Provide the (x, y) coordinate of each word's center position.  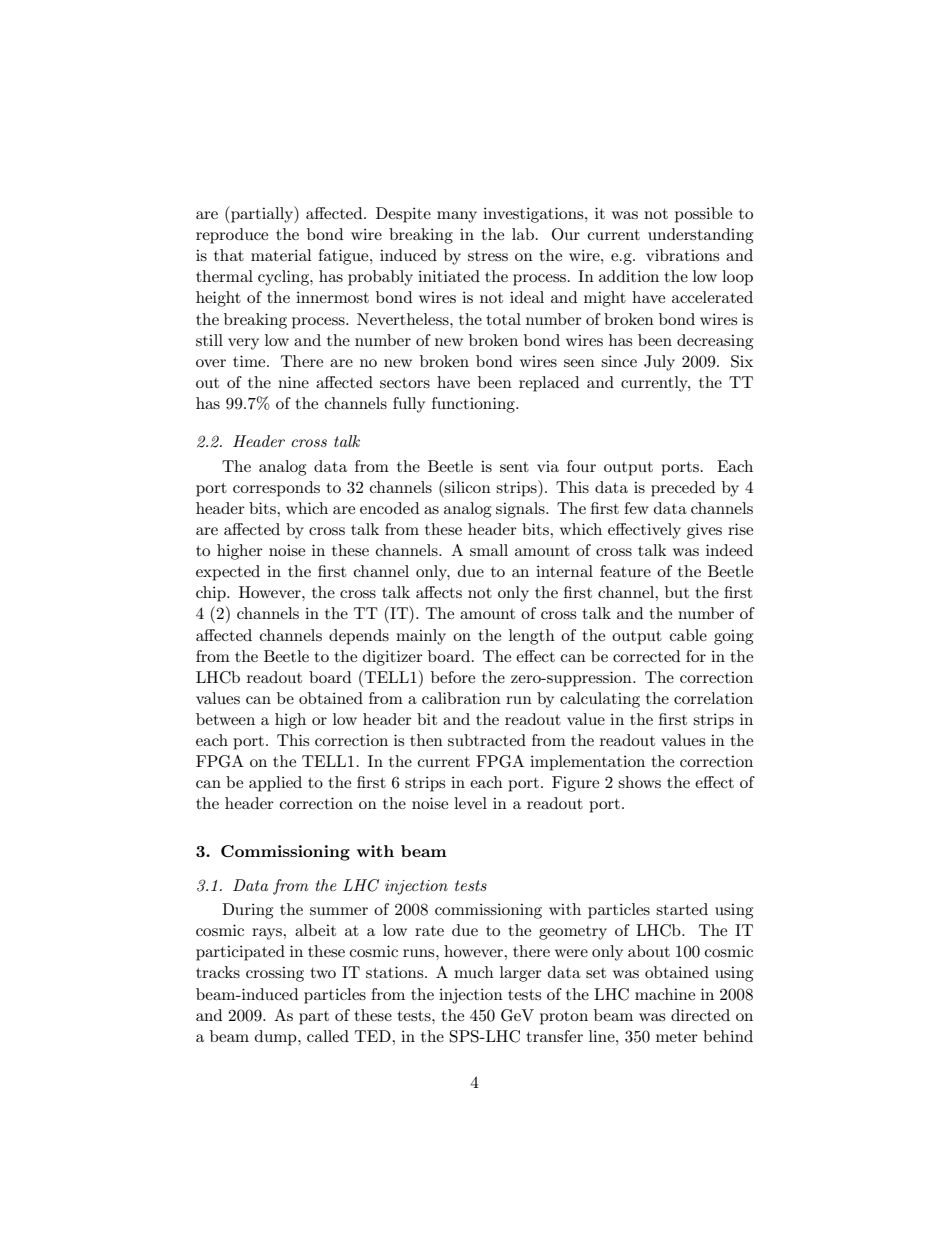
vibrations (682, 255)
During (247, 911)
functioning (474, 405)
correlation (713, 698)
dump (277, 1038)
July (659, 363)
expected (228, 573)
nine (293, 382)
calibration (461, 698)
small (489, 550)
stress (488, 256)
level (470, 803)
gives (704, 531)
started (682, 909)
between (225, 719)
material (281, 255)
